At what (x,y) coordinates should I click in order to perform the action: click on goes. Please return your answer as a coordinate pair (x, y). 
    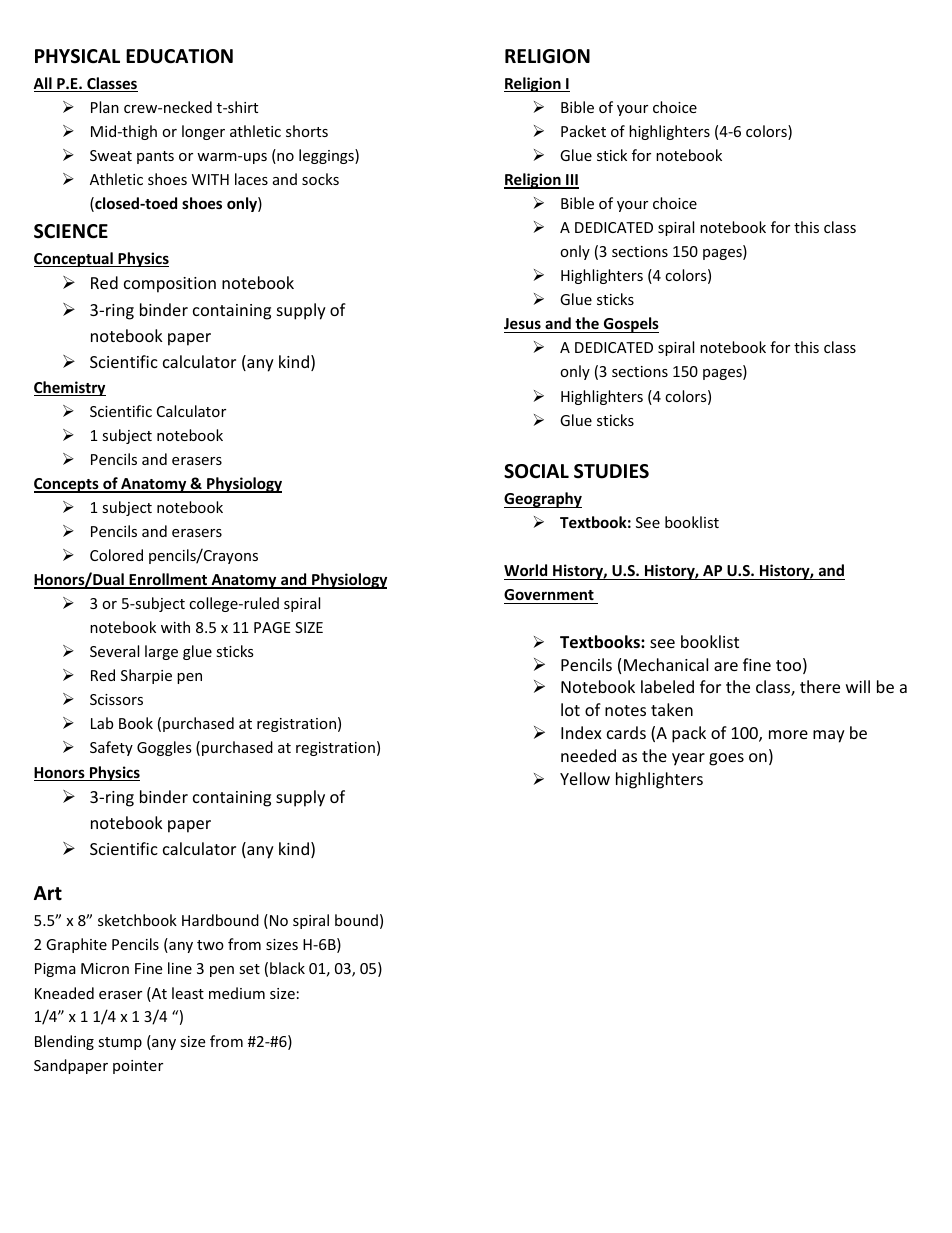
    Looking at the image, I should click on (726, 759).
